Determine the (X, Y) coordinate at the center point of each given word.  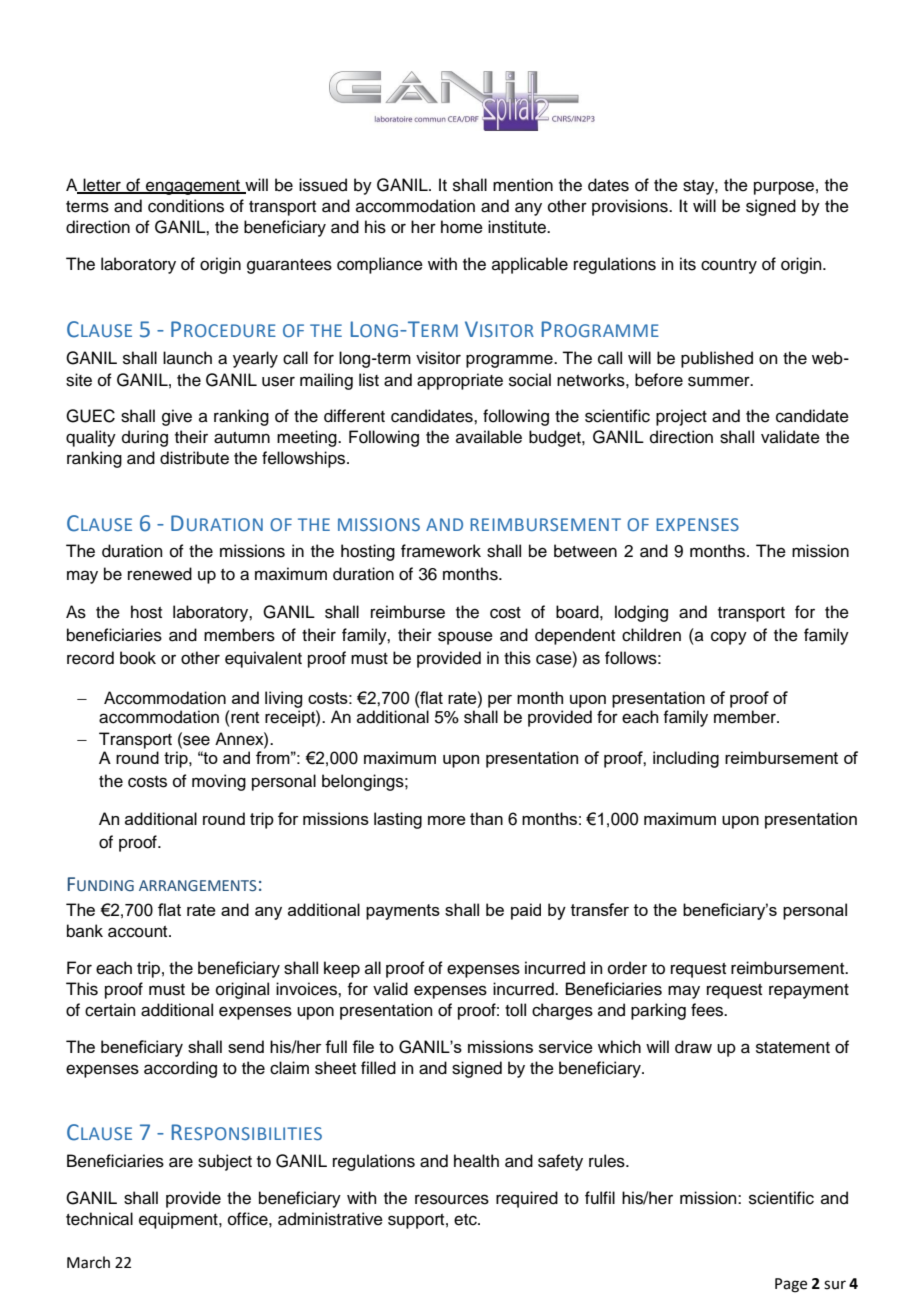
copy (729, 638)
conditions (186, 206)
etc (466, 1220)
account (139, 932)
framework (441, 551)
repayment (809, 991)
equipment (179, 1220)
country (729, 266)
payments (403, 912)
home (462, 227)
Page (791, 1285)
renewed (160, 574)
